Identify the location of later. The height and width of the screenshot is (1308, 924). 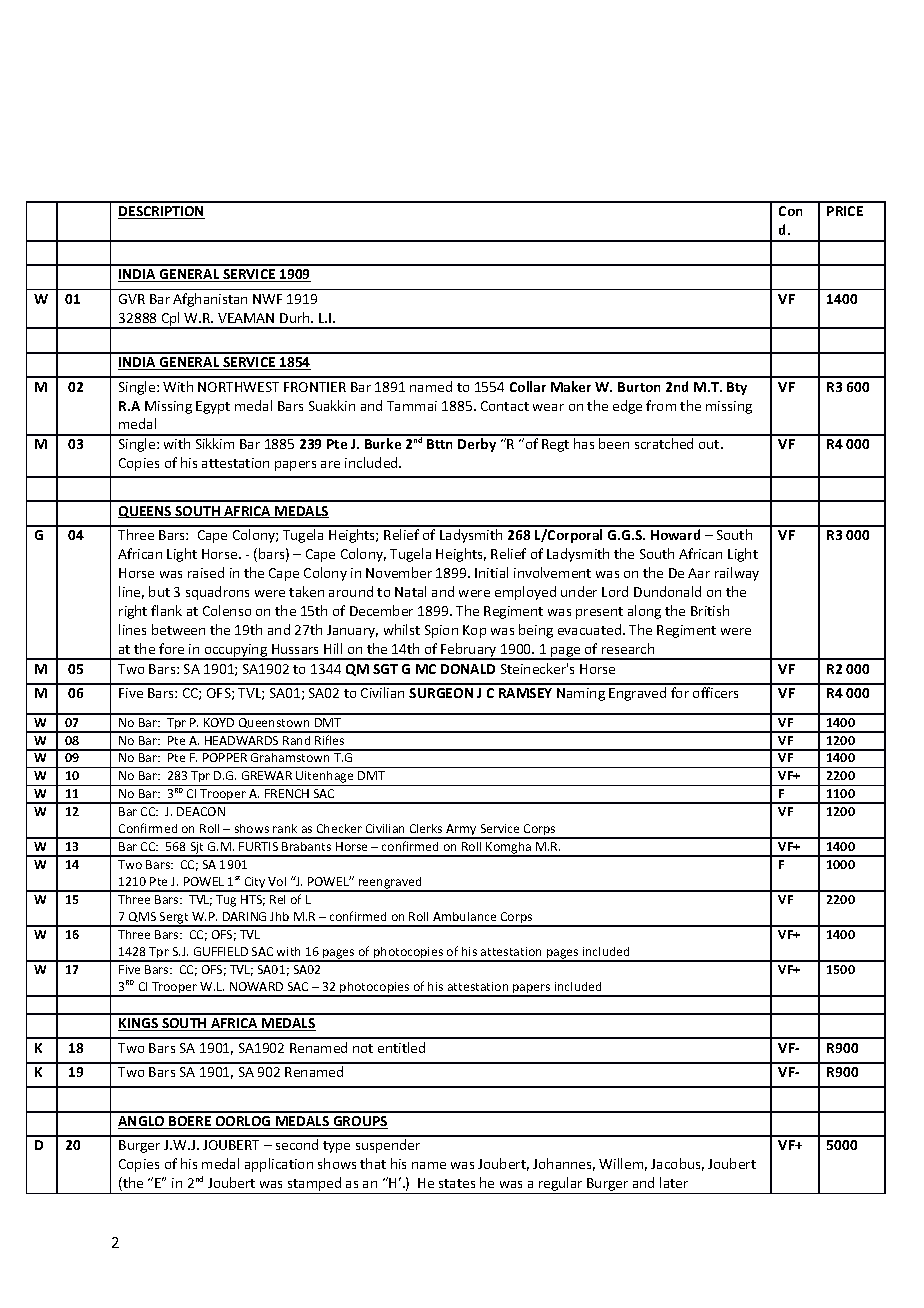
(674, 1182).
